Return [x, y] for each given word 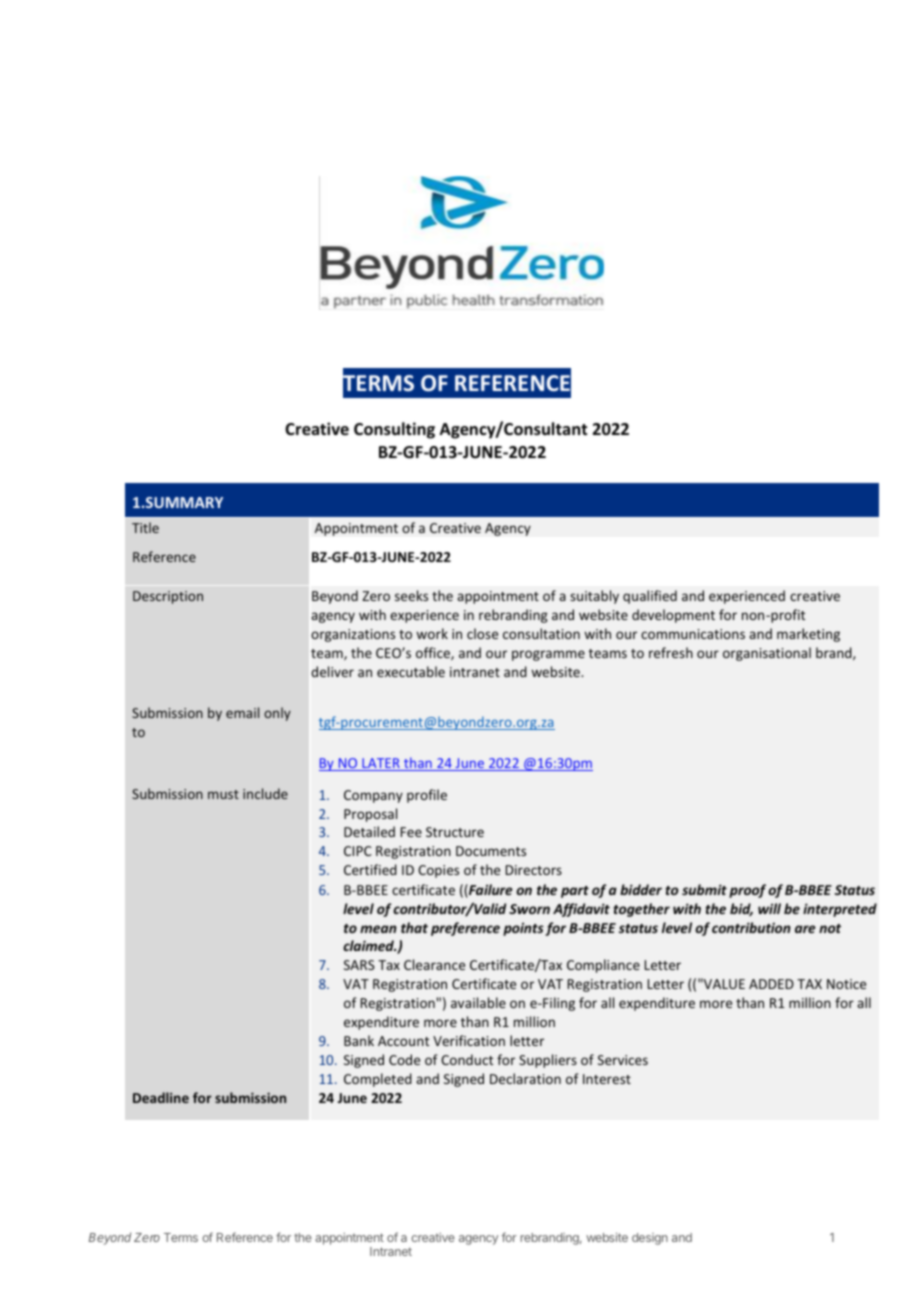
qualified [650, 597]
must [223, 794]
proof [747, 891]
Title [145, 527]
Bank [359, 1040]
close [482, 633]
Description [168, 597]
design [650, 1239]
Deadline [161, 1097]
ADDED [771, 984]
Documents [491, 851]
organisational [767, 654]
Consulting [394, 430]
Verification [469, 1040]
